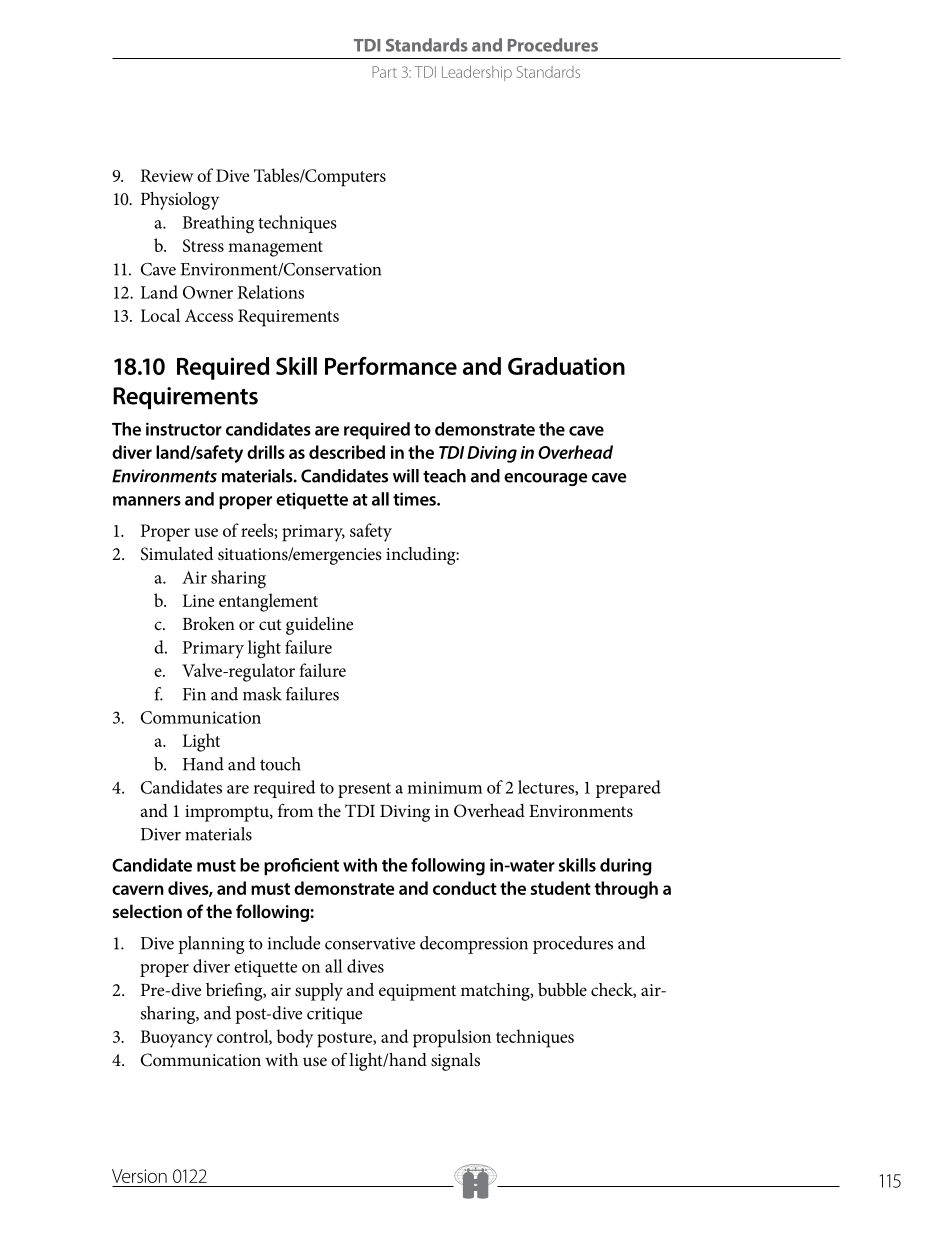 Image resolution: width=952 pixels, height=1233 pixels. I want to click on signals, so click(455, 1062).
